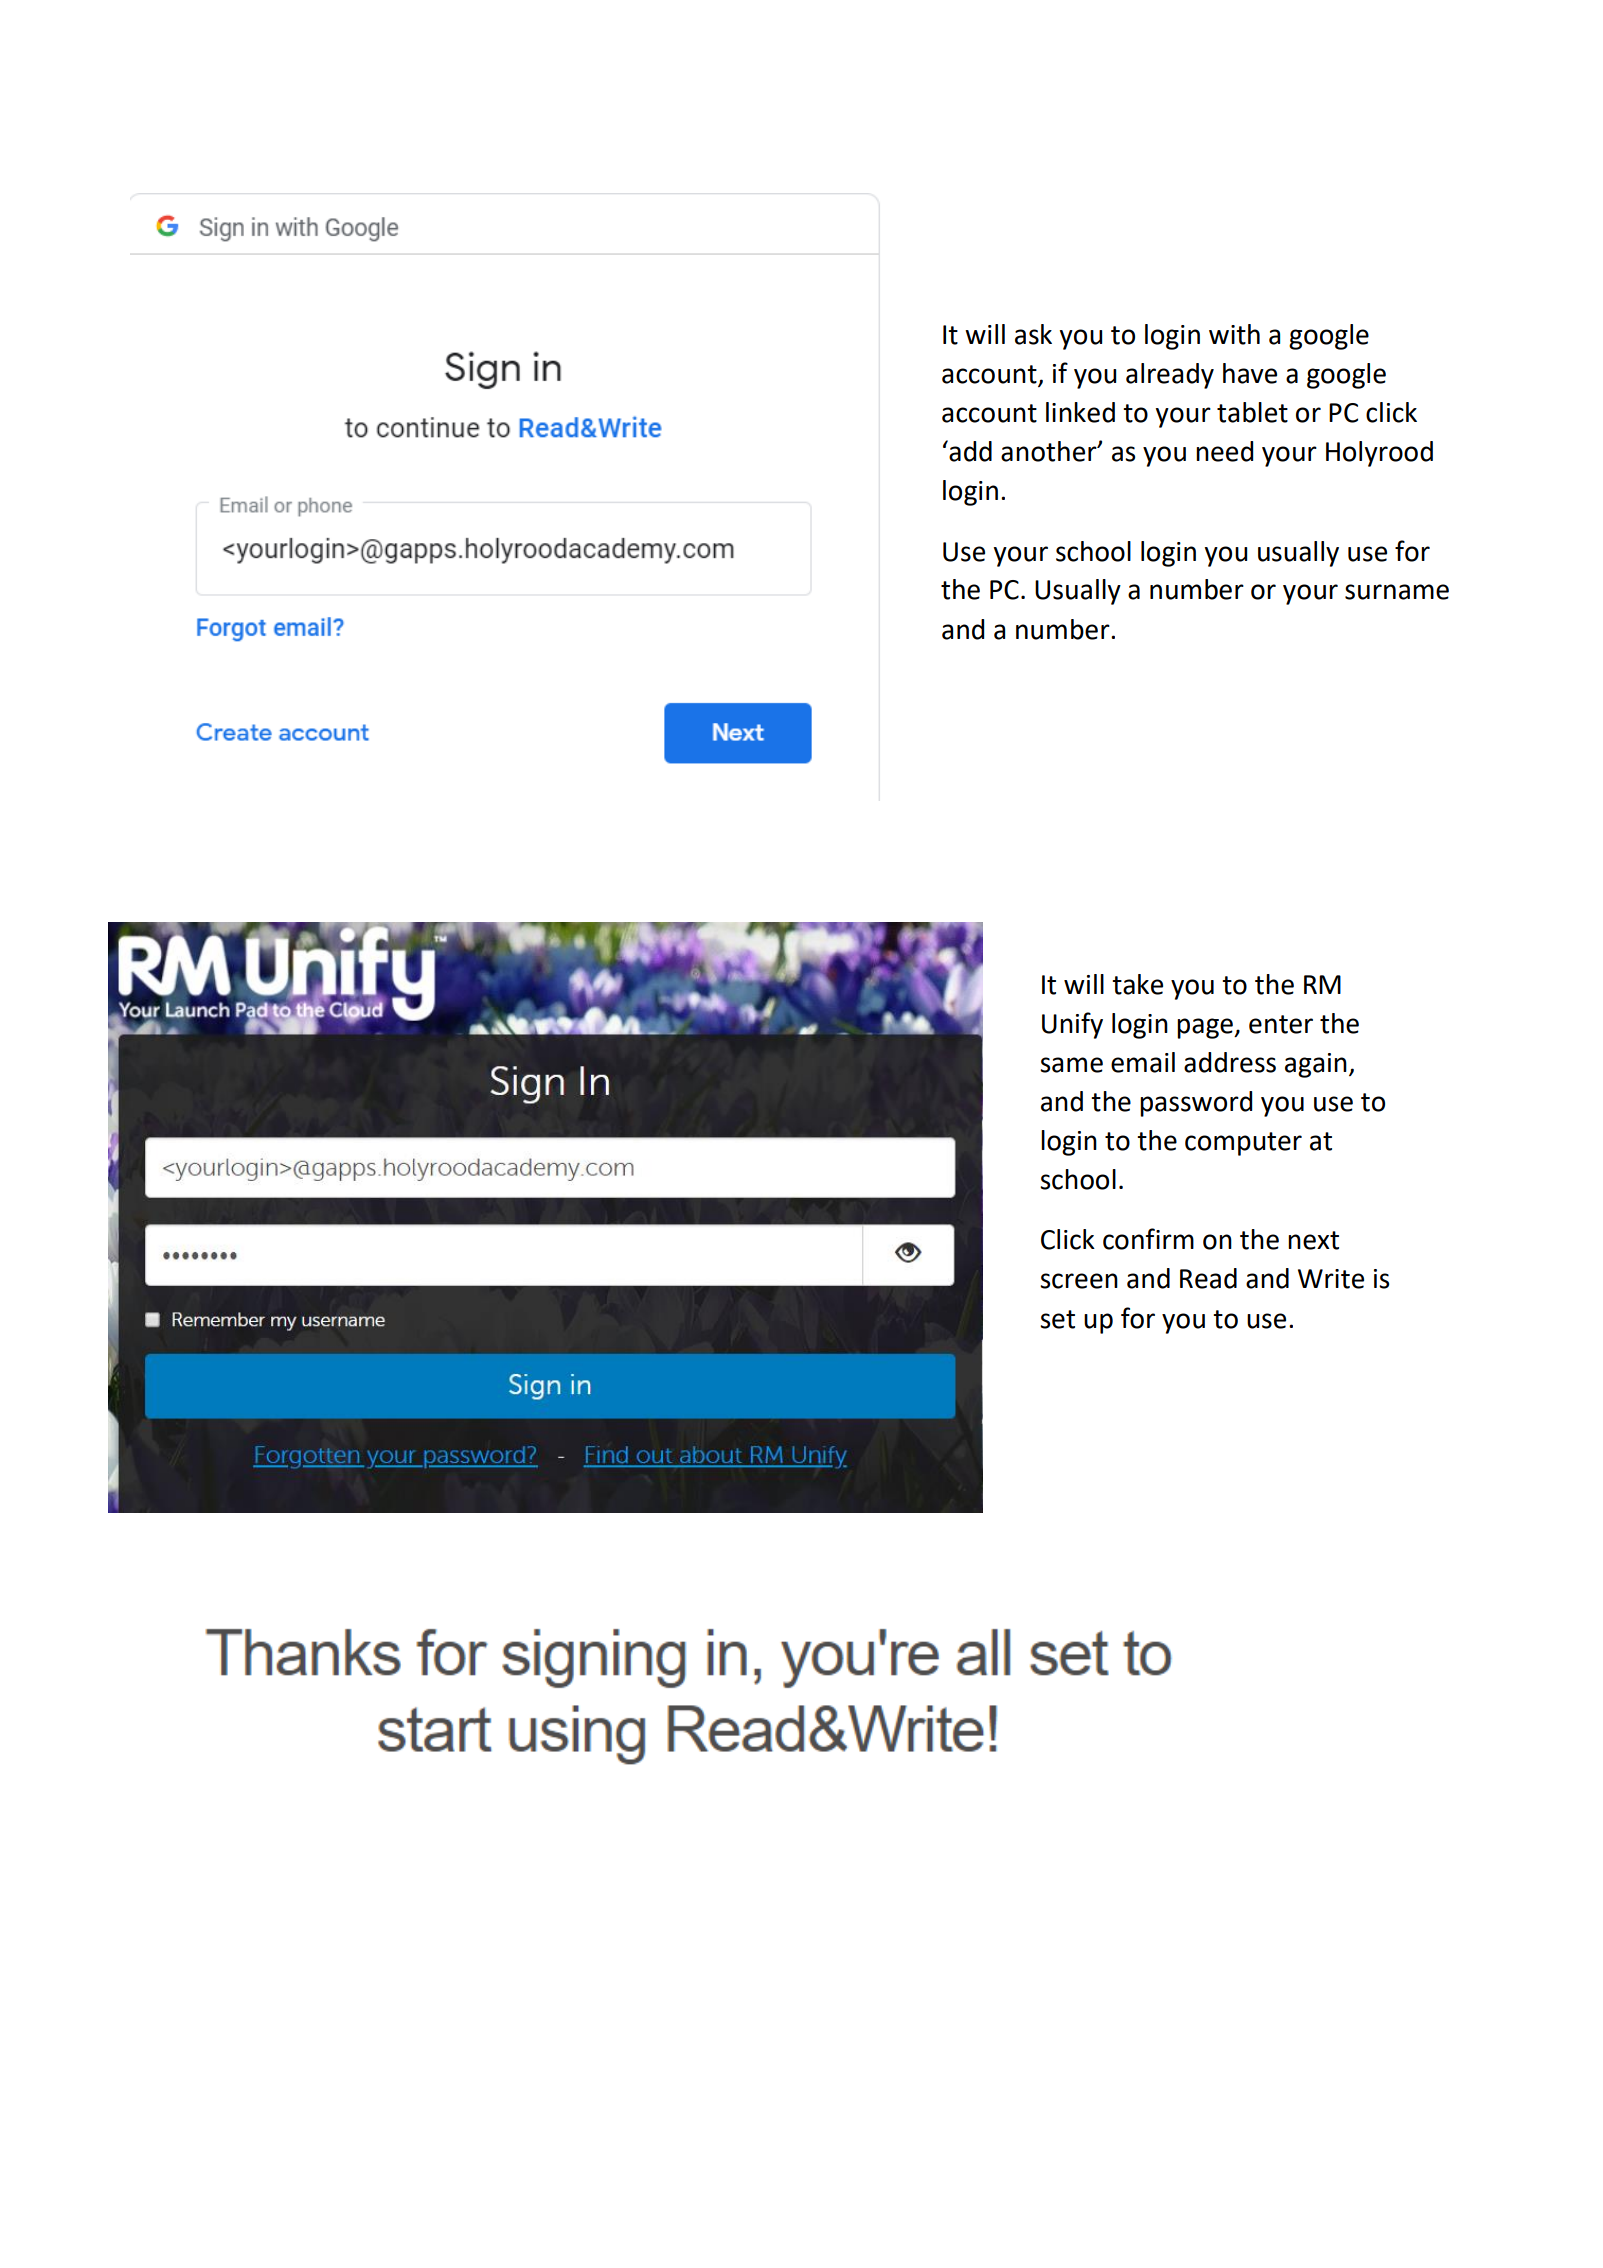 The image size is (1603, 2268). I want to click on with, so click(1234, 334).
